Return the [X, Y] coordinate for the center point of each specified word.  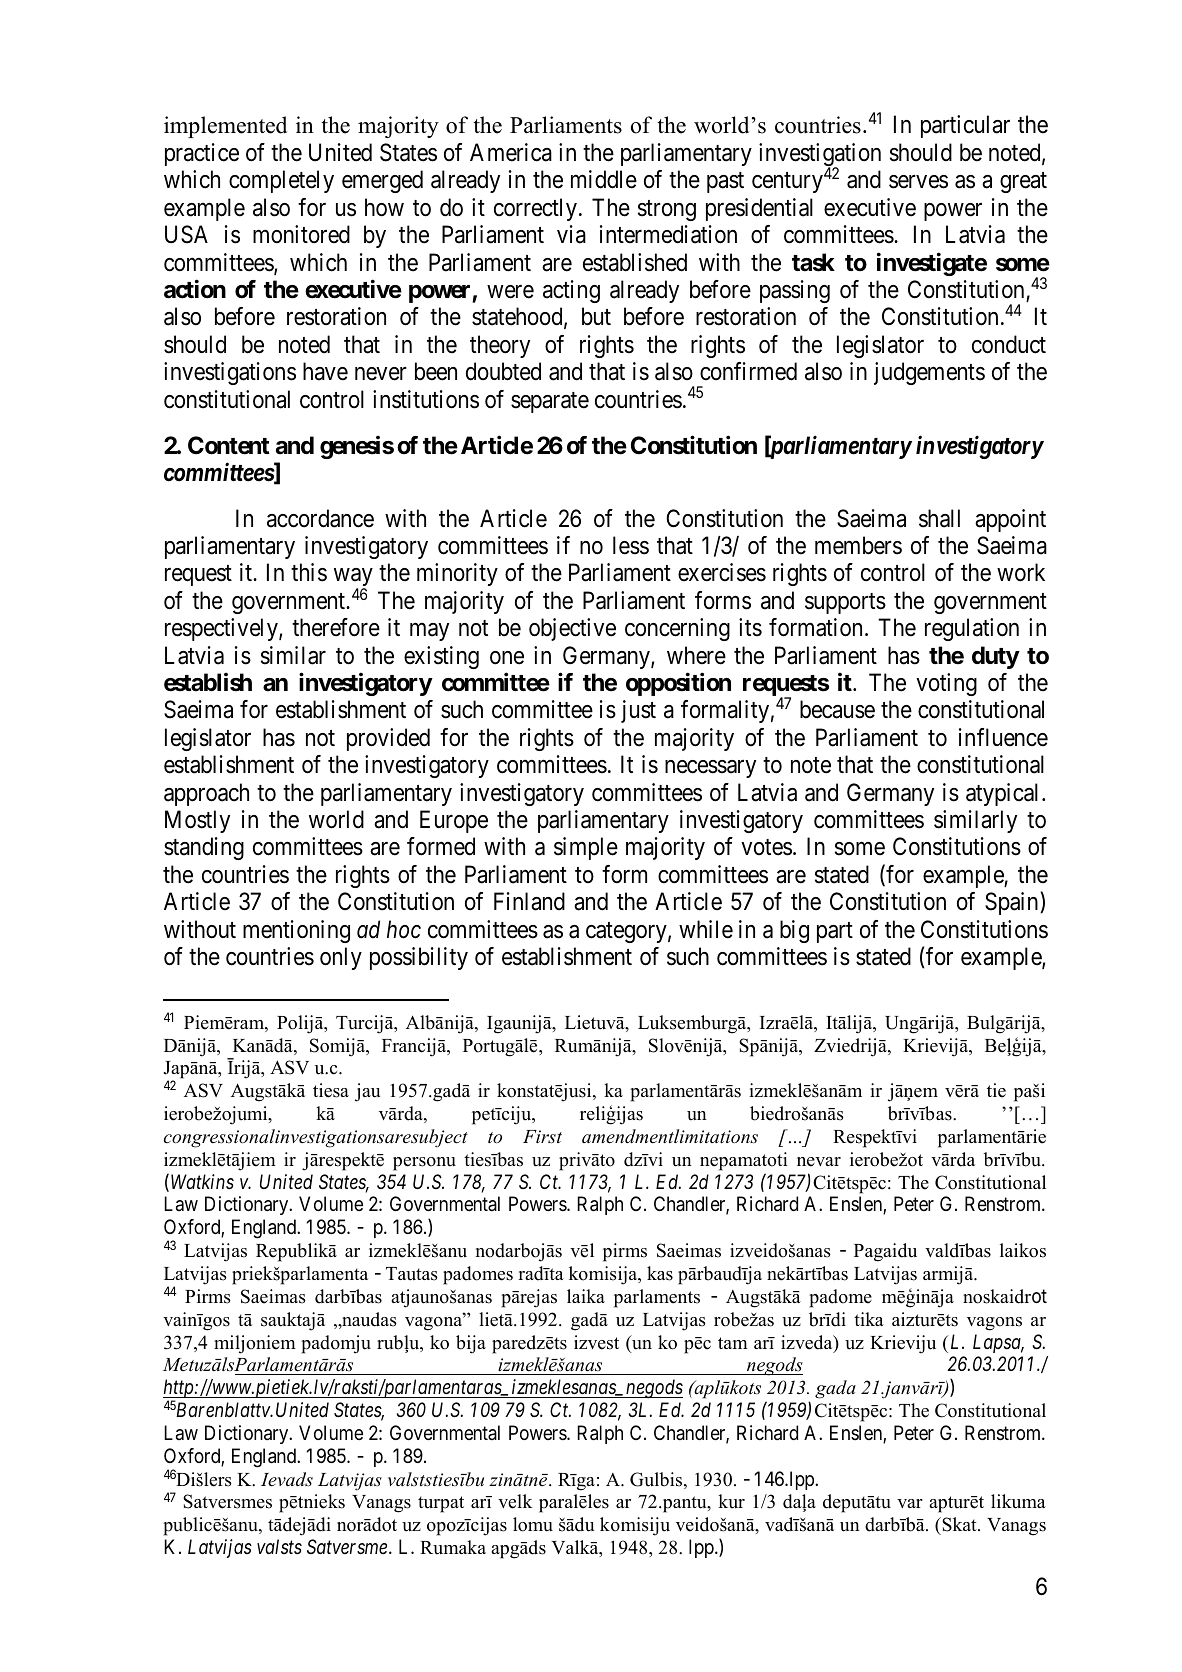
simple [586, 848]
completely [281, 181]
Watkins [202, 1182]
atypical [1004, 794]
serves [918, 182]
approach [206, 794]
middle [604, 179]
